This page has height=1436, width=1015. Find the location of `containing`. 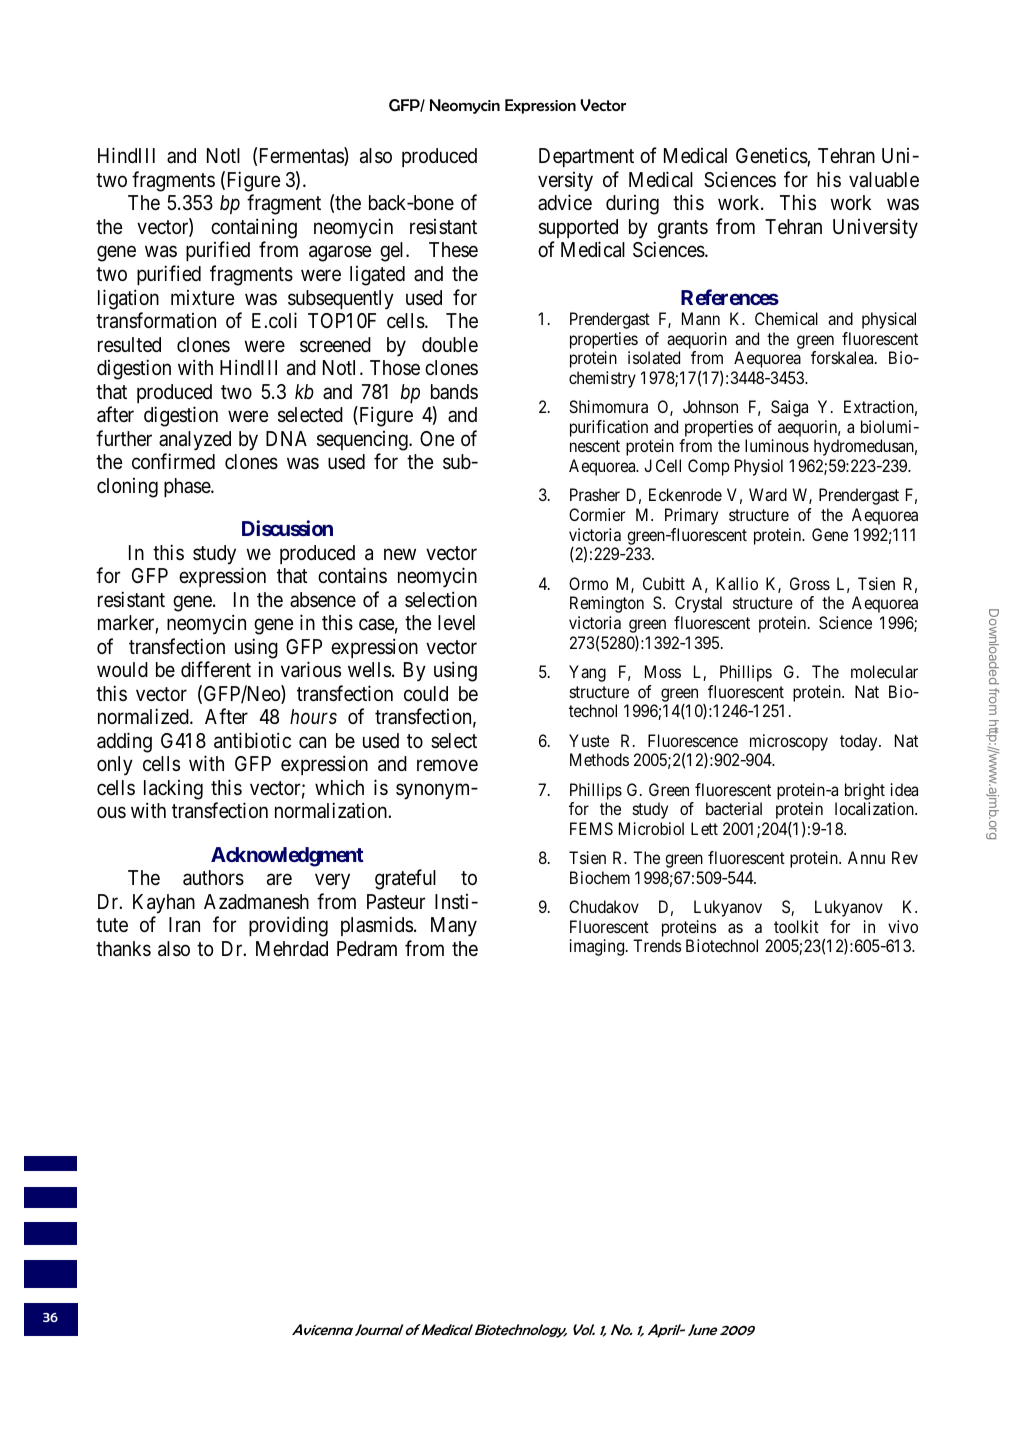

containing is located at coordinates (254, 228).
